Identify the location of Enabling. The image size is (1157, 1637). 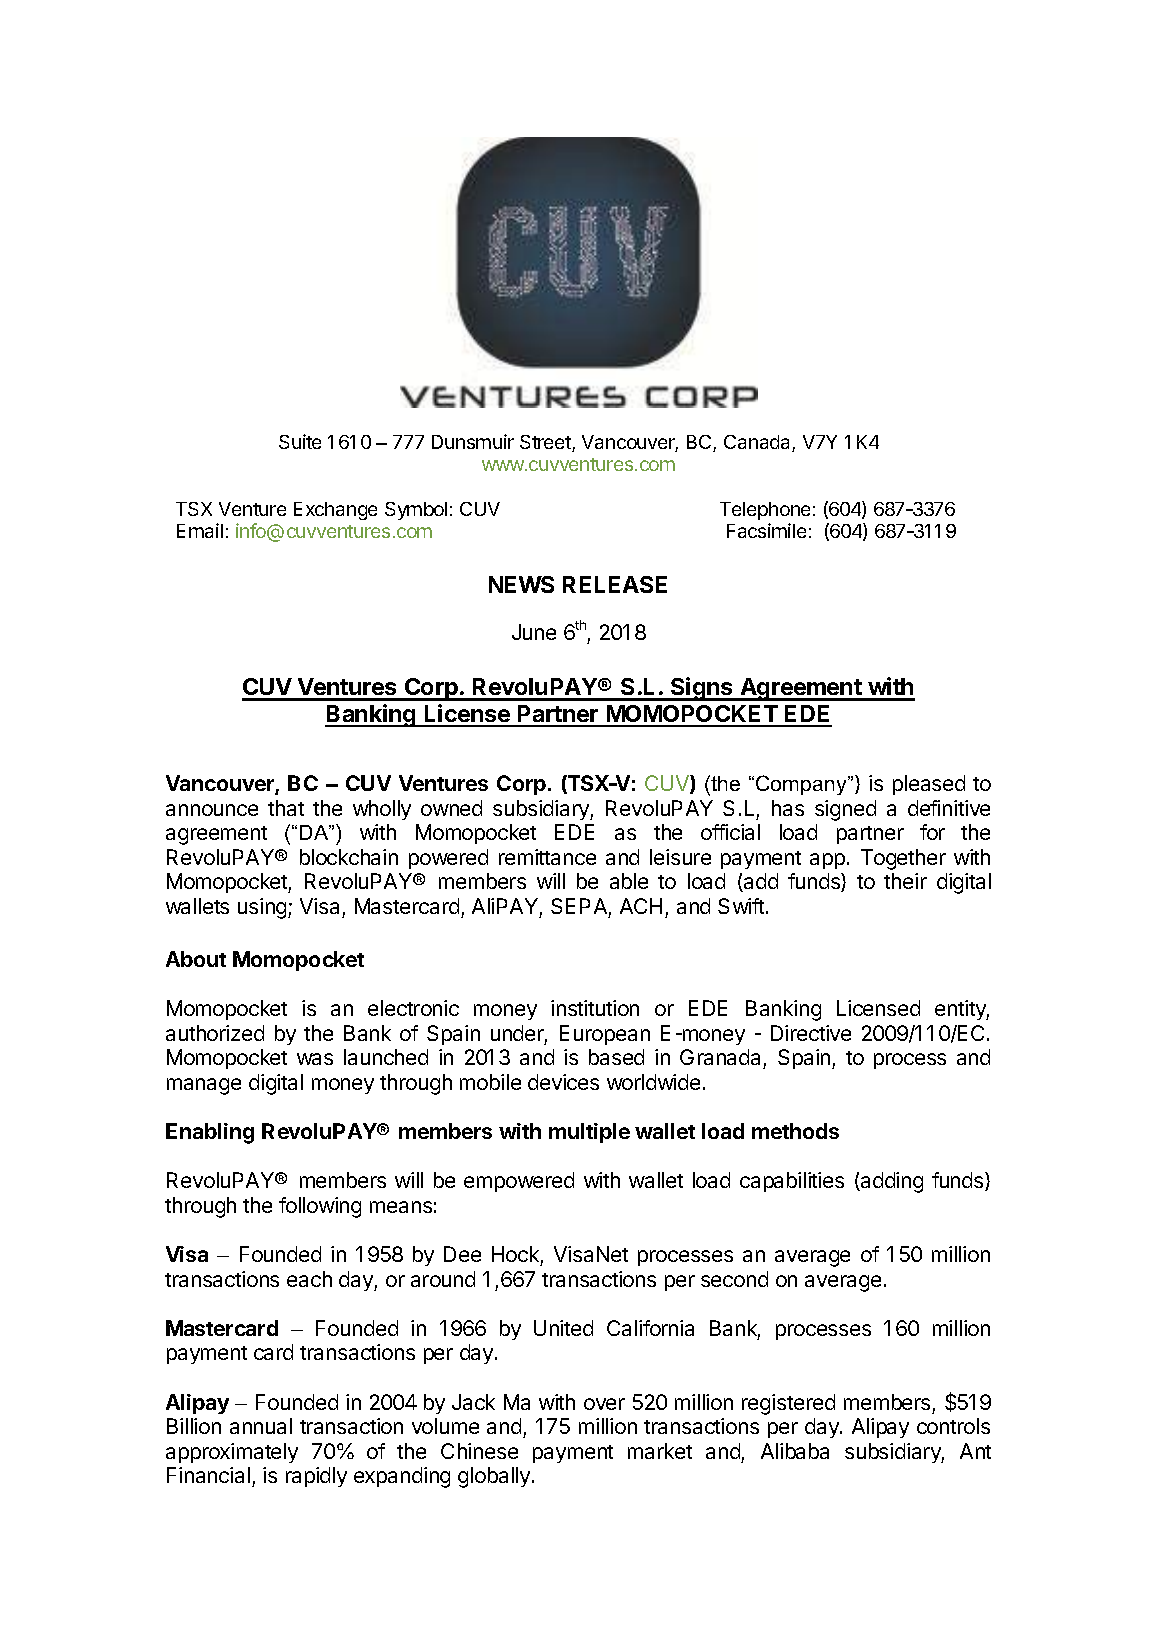
(210, 1133).
